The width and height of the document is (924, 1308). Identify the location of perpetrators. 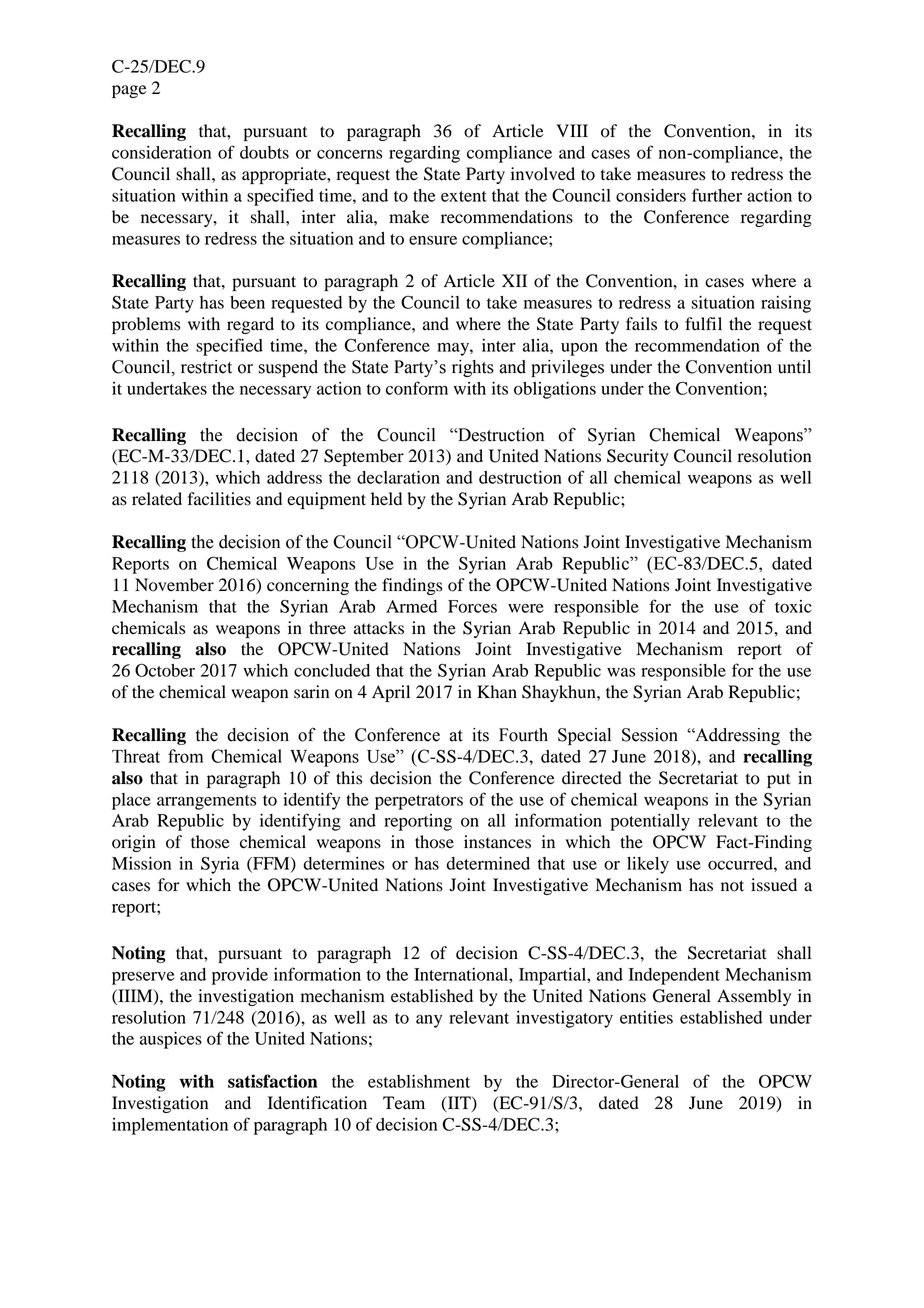
(419, 802).
